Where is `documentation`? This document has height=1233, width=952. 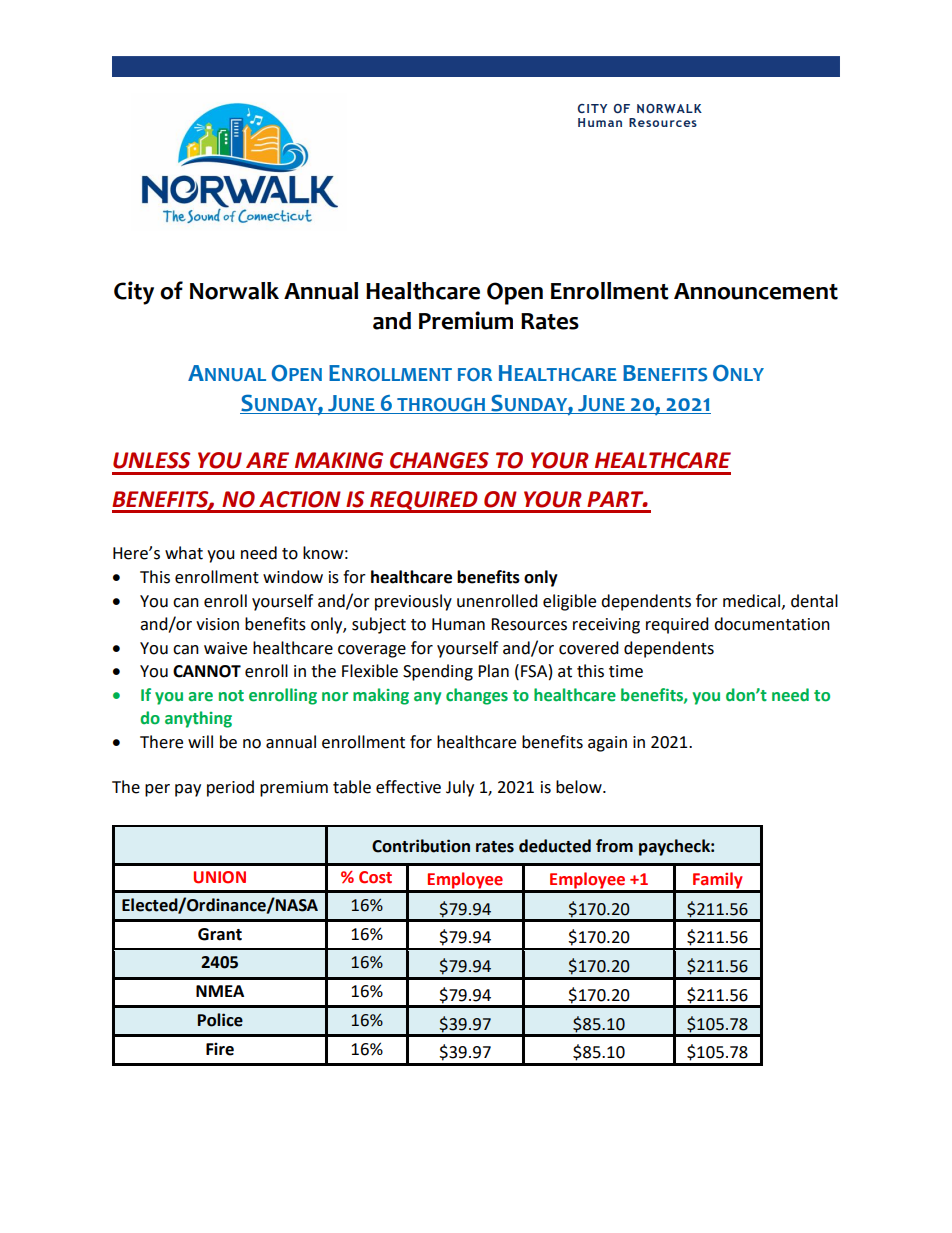 documentation is located at coordinates (772, 624).
